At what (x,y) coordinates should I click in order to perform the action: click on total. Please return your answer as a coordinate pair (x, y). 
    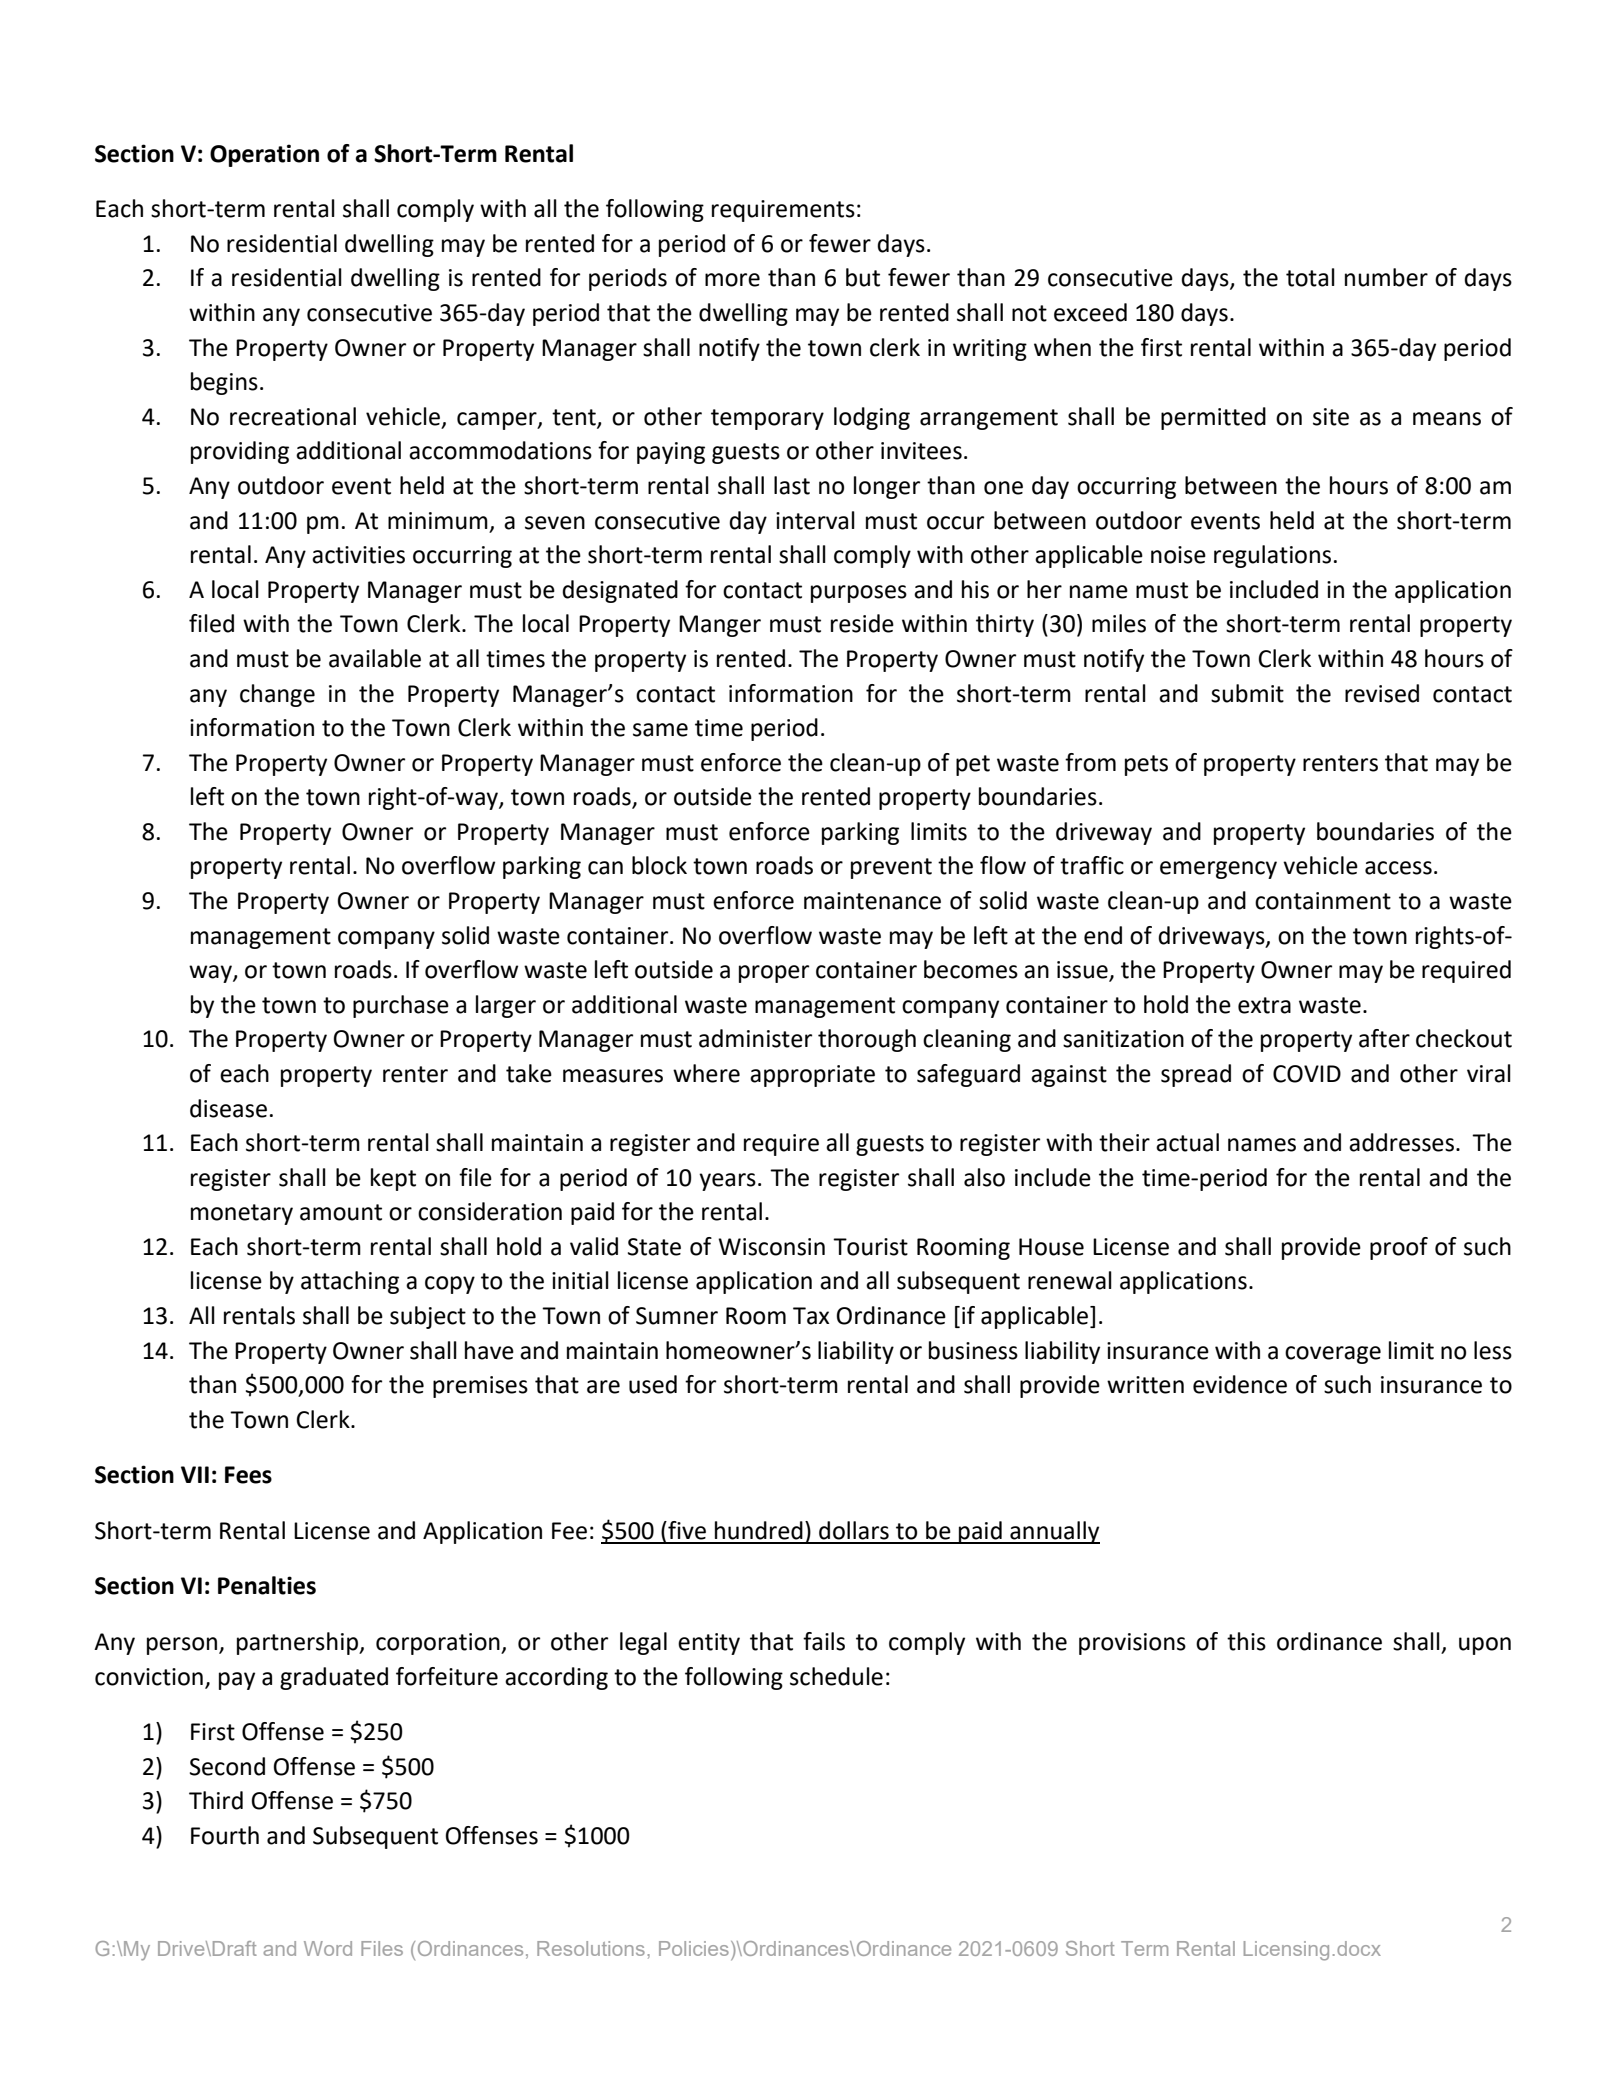
    Looking at the image, I should click on (1310, 277).
